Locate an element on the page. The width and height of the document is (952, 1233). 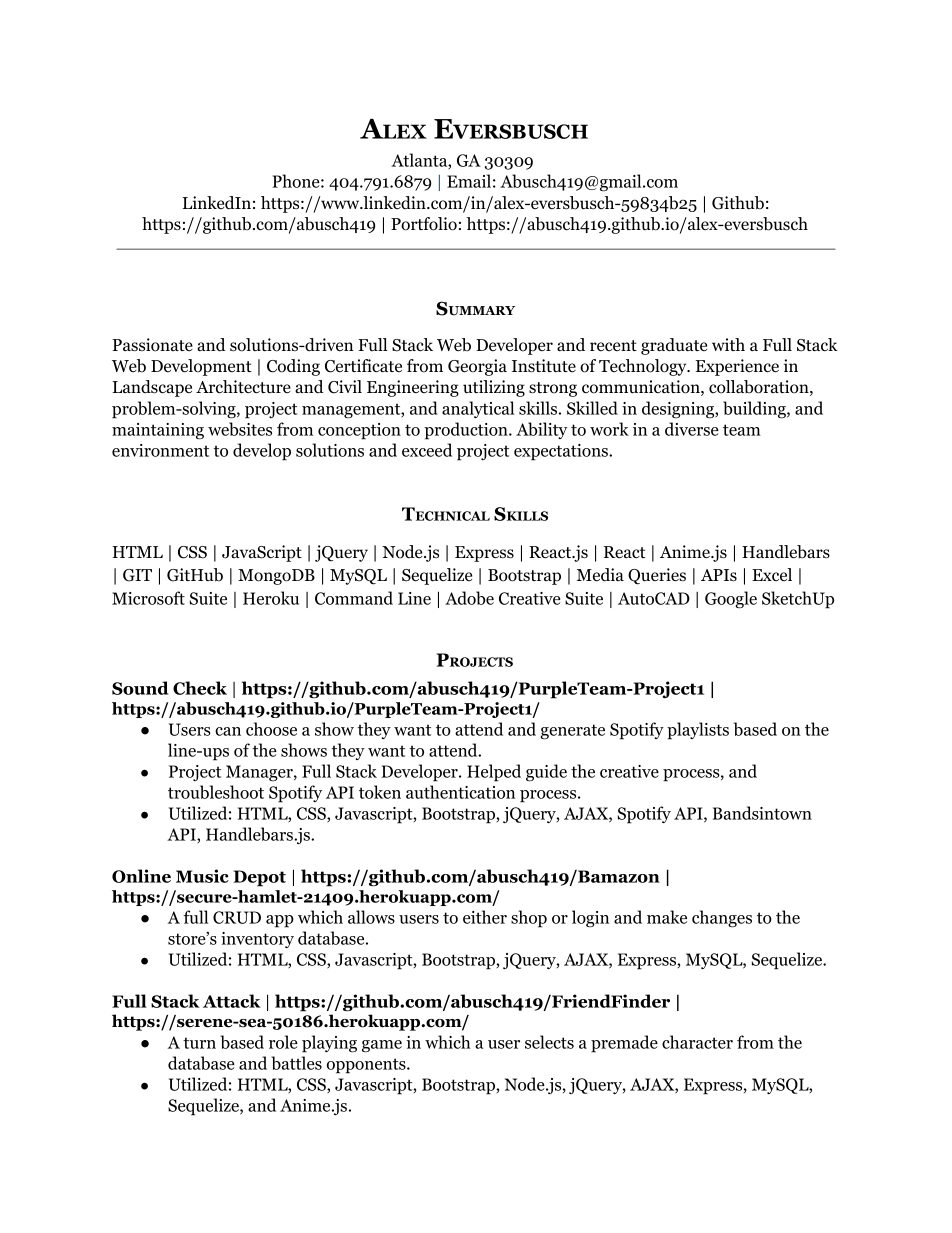
exceed is located at coordinates (427, 450).
